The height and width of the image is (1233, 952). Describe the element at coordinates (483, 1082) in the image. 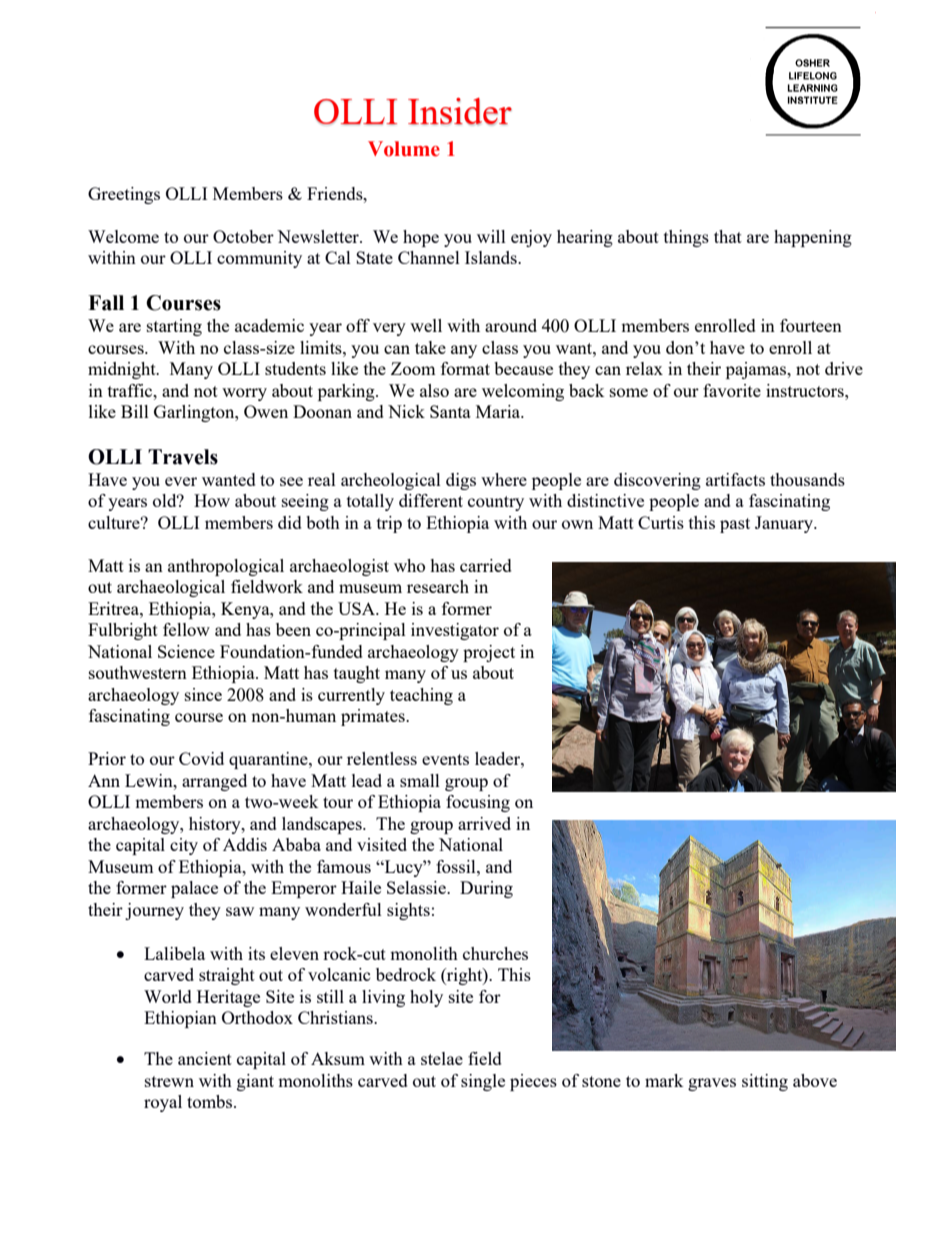

I see `single` at that location.
